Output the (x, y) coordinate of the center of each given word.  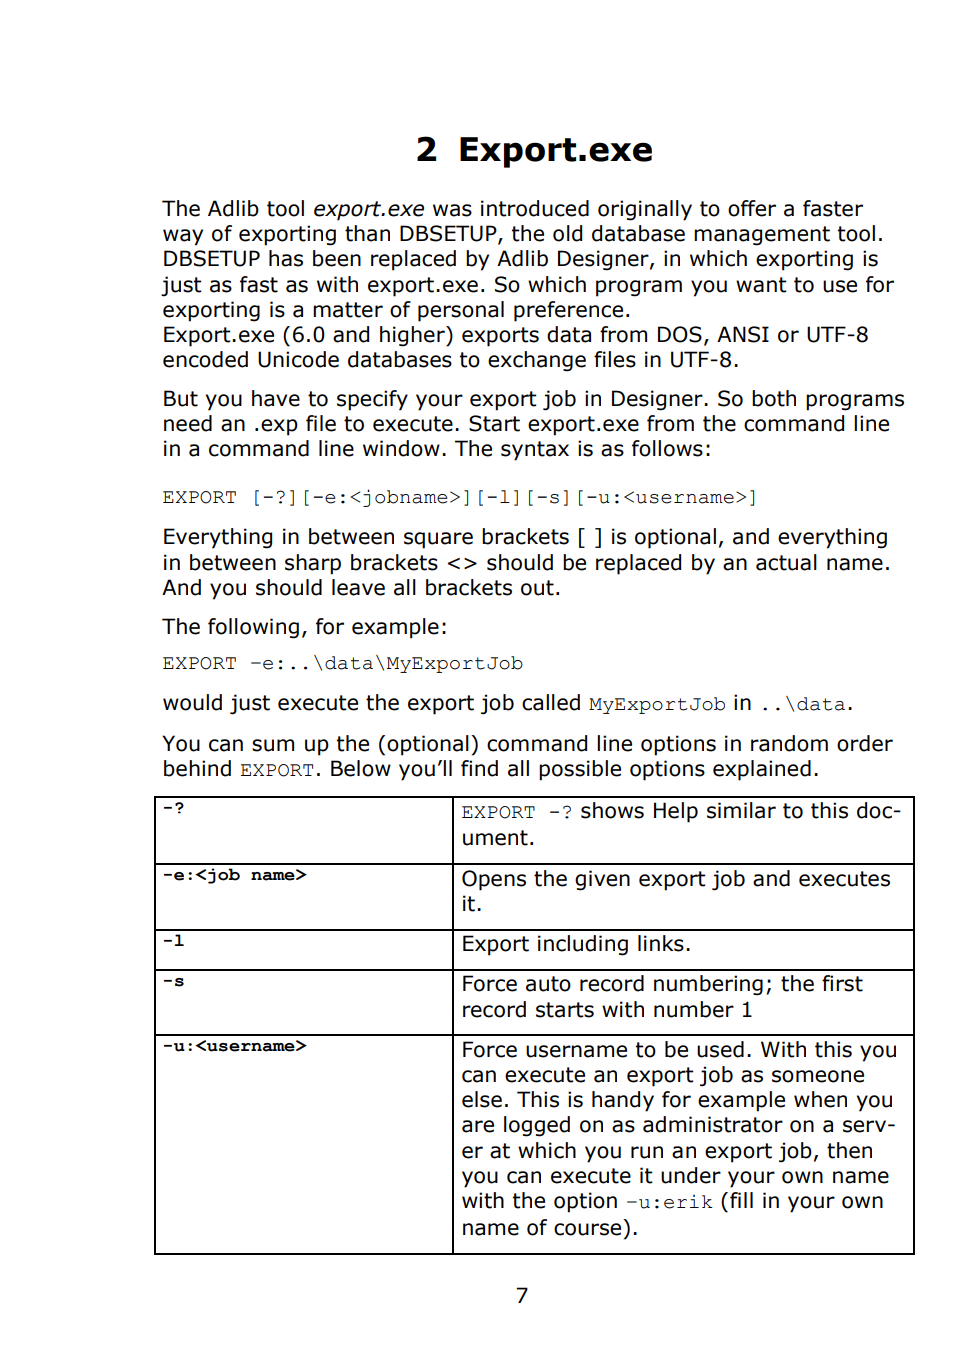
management (762, 236)
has (286, 258)
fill (741, 1200)
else (482, 1099)
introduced (535, 208)
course (587, 1229)
